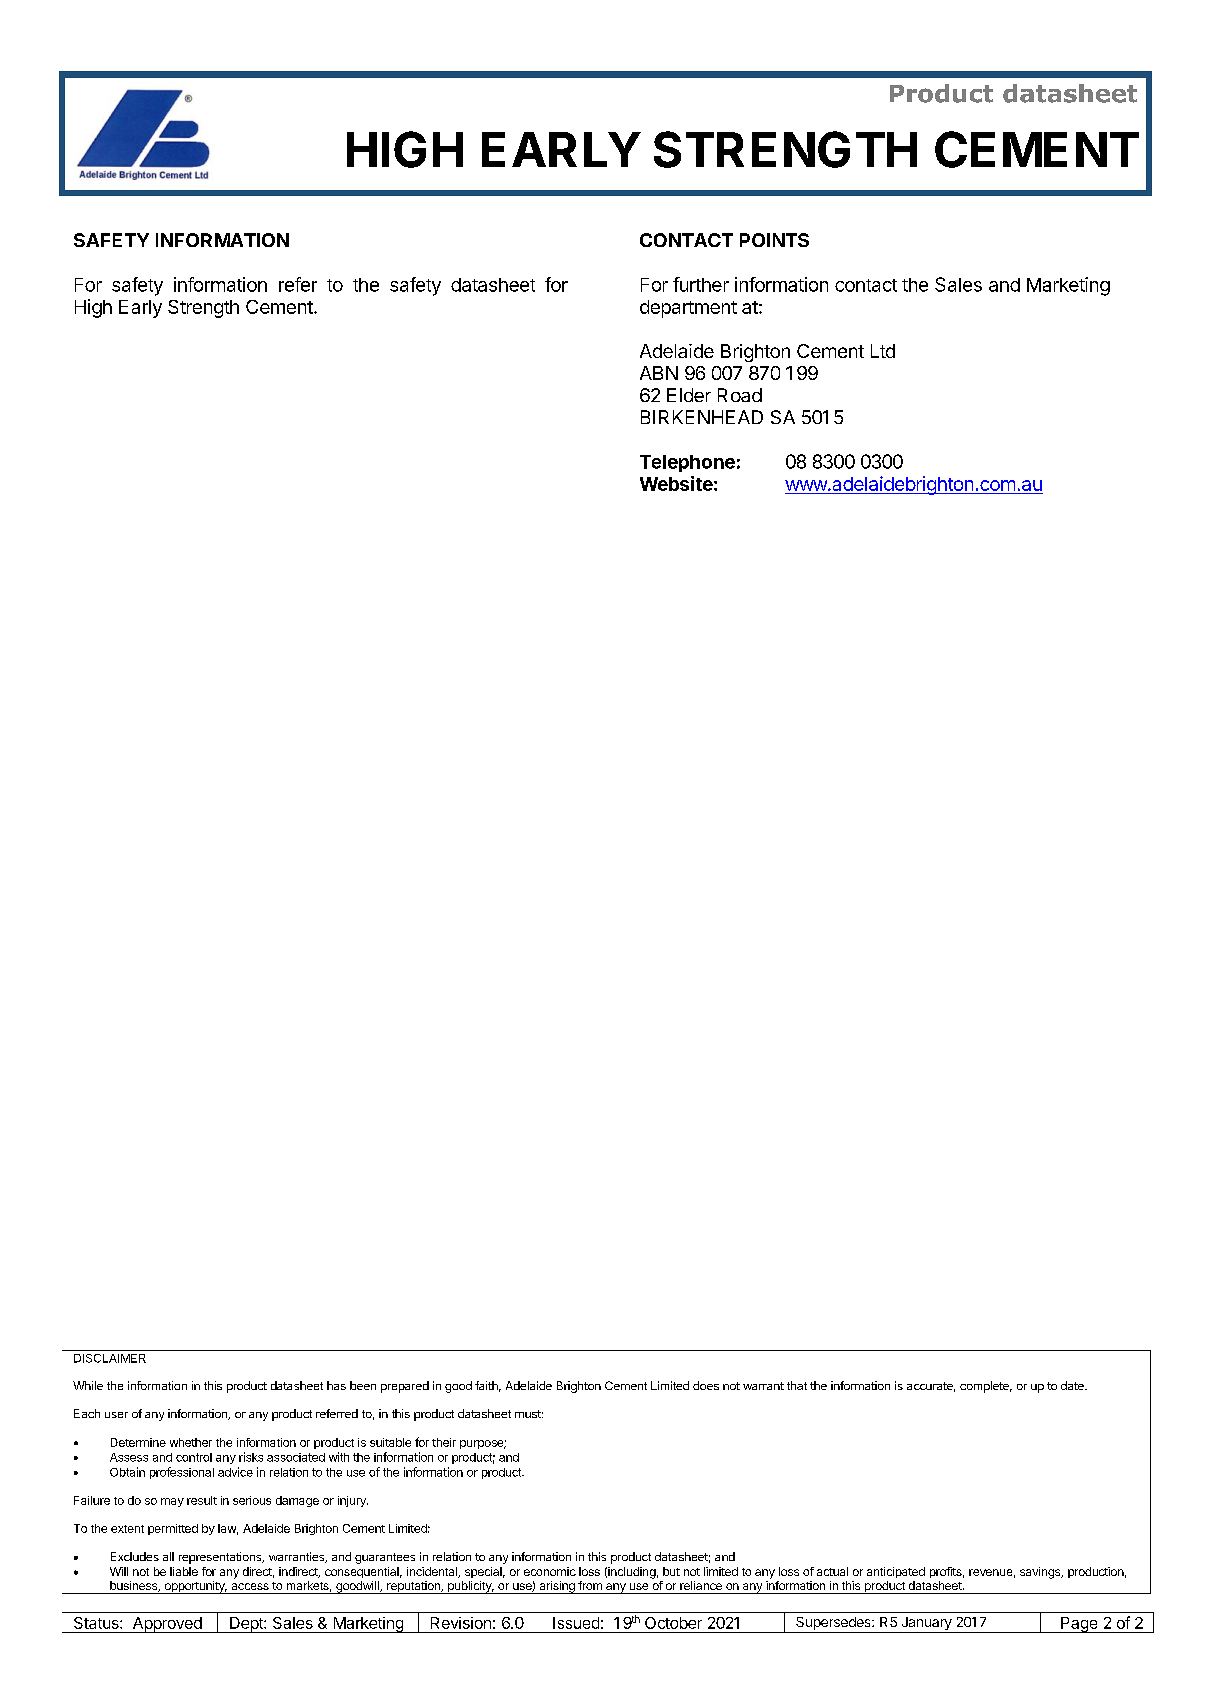 The width and height of the screenshot is (1206, 1706). I want to click on prepared, so click(405, 1387).
